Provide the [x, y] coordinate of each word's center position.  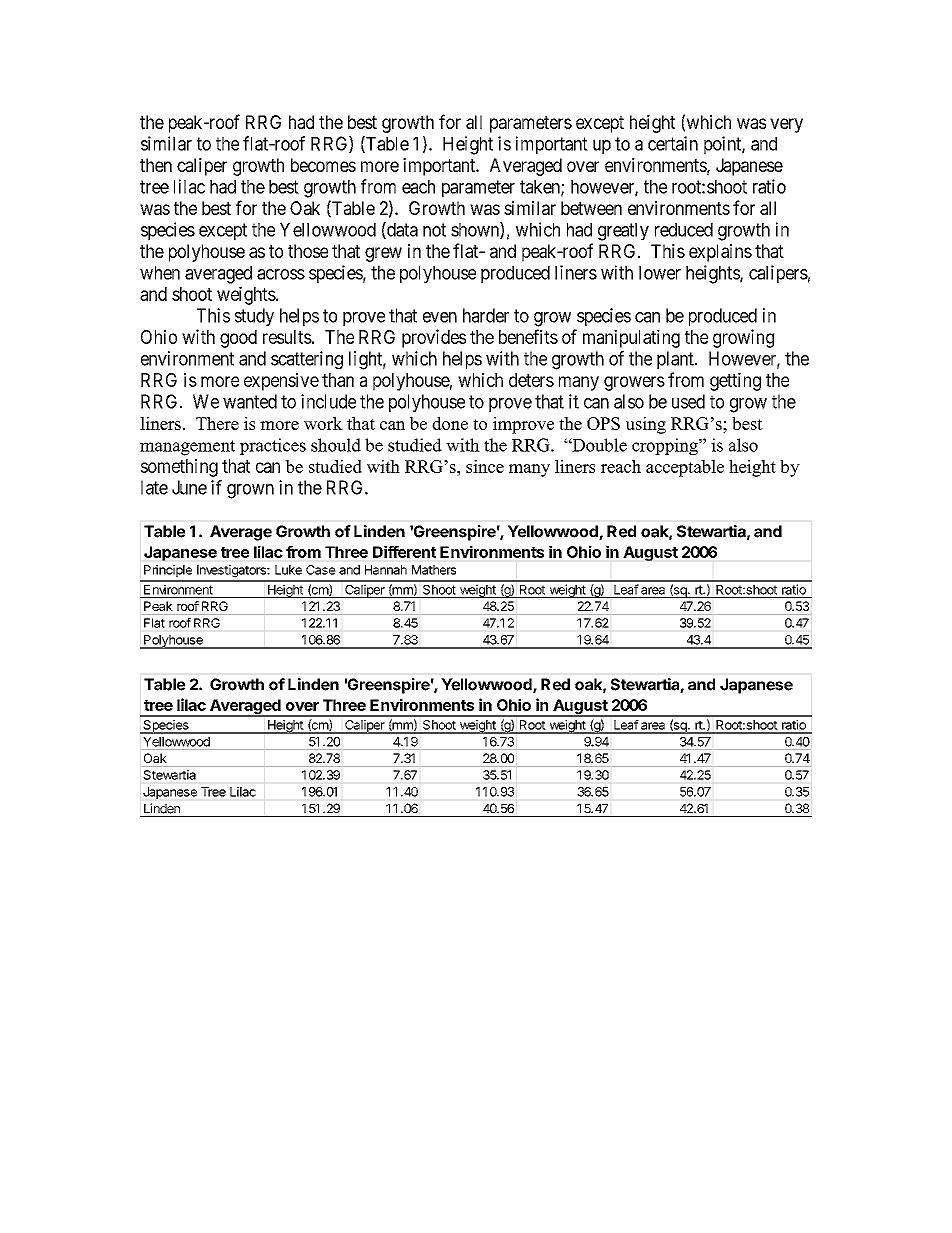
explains [720, 253]
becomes [323, 165]
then [156, 165]
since [485, 466]
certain [673, 143]
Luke [288, 570]
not [434, 230]
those [308, 251]
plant [676, 360]
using [646, 425]
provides [434, 338]
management [187, 448]
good [238, 339]
